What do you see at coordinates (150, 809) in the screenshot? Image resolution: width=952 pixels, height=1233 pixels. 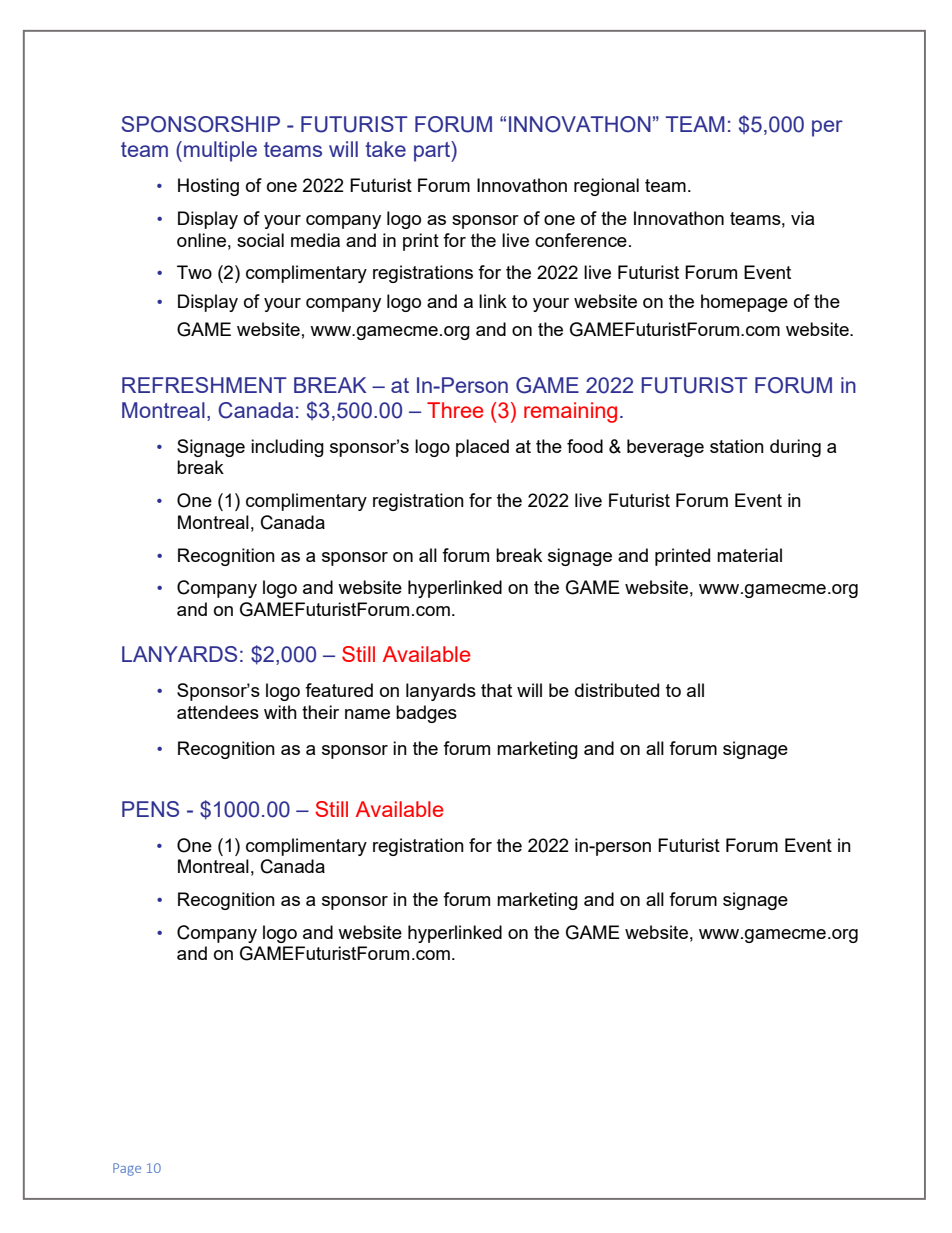 I see `PENS` at bounding box center [150, 809].
